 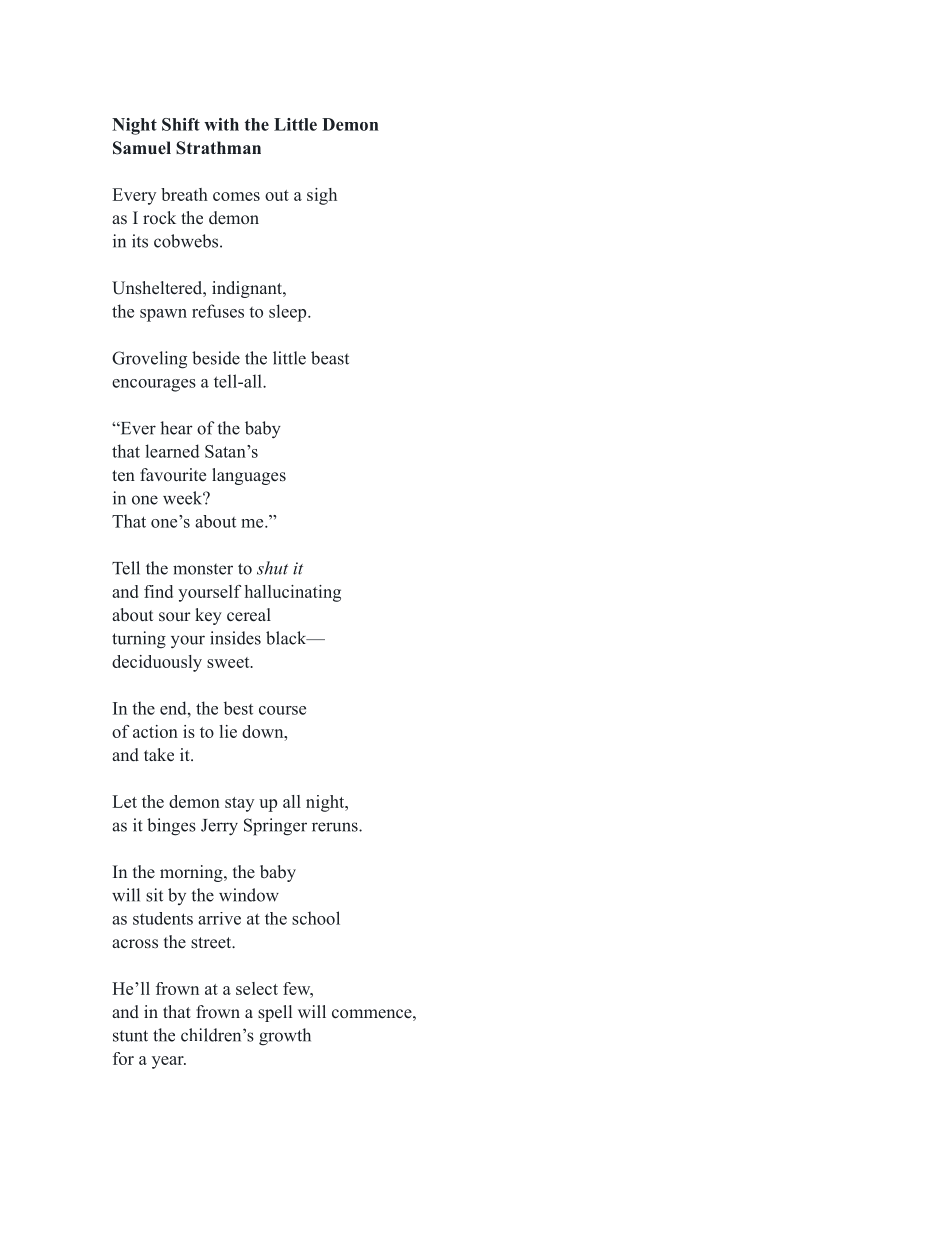 What do you see at coordinates (293, 593) in the screenshot?
I see `hallucinating` at bounding box center [293, 593].
